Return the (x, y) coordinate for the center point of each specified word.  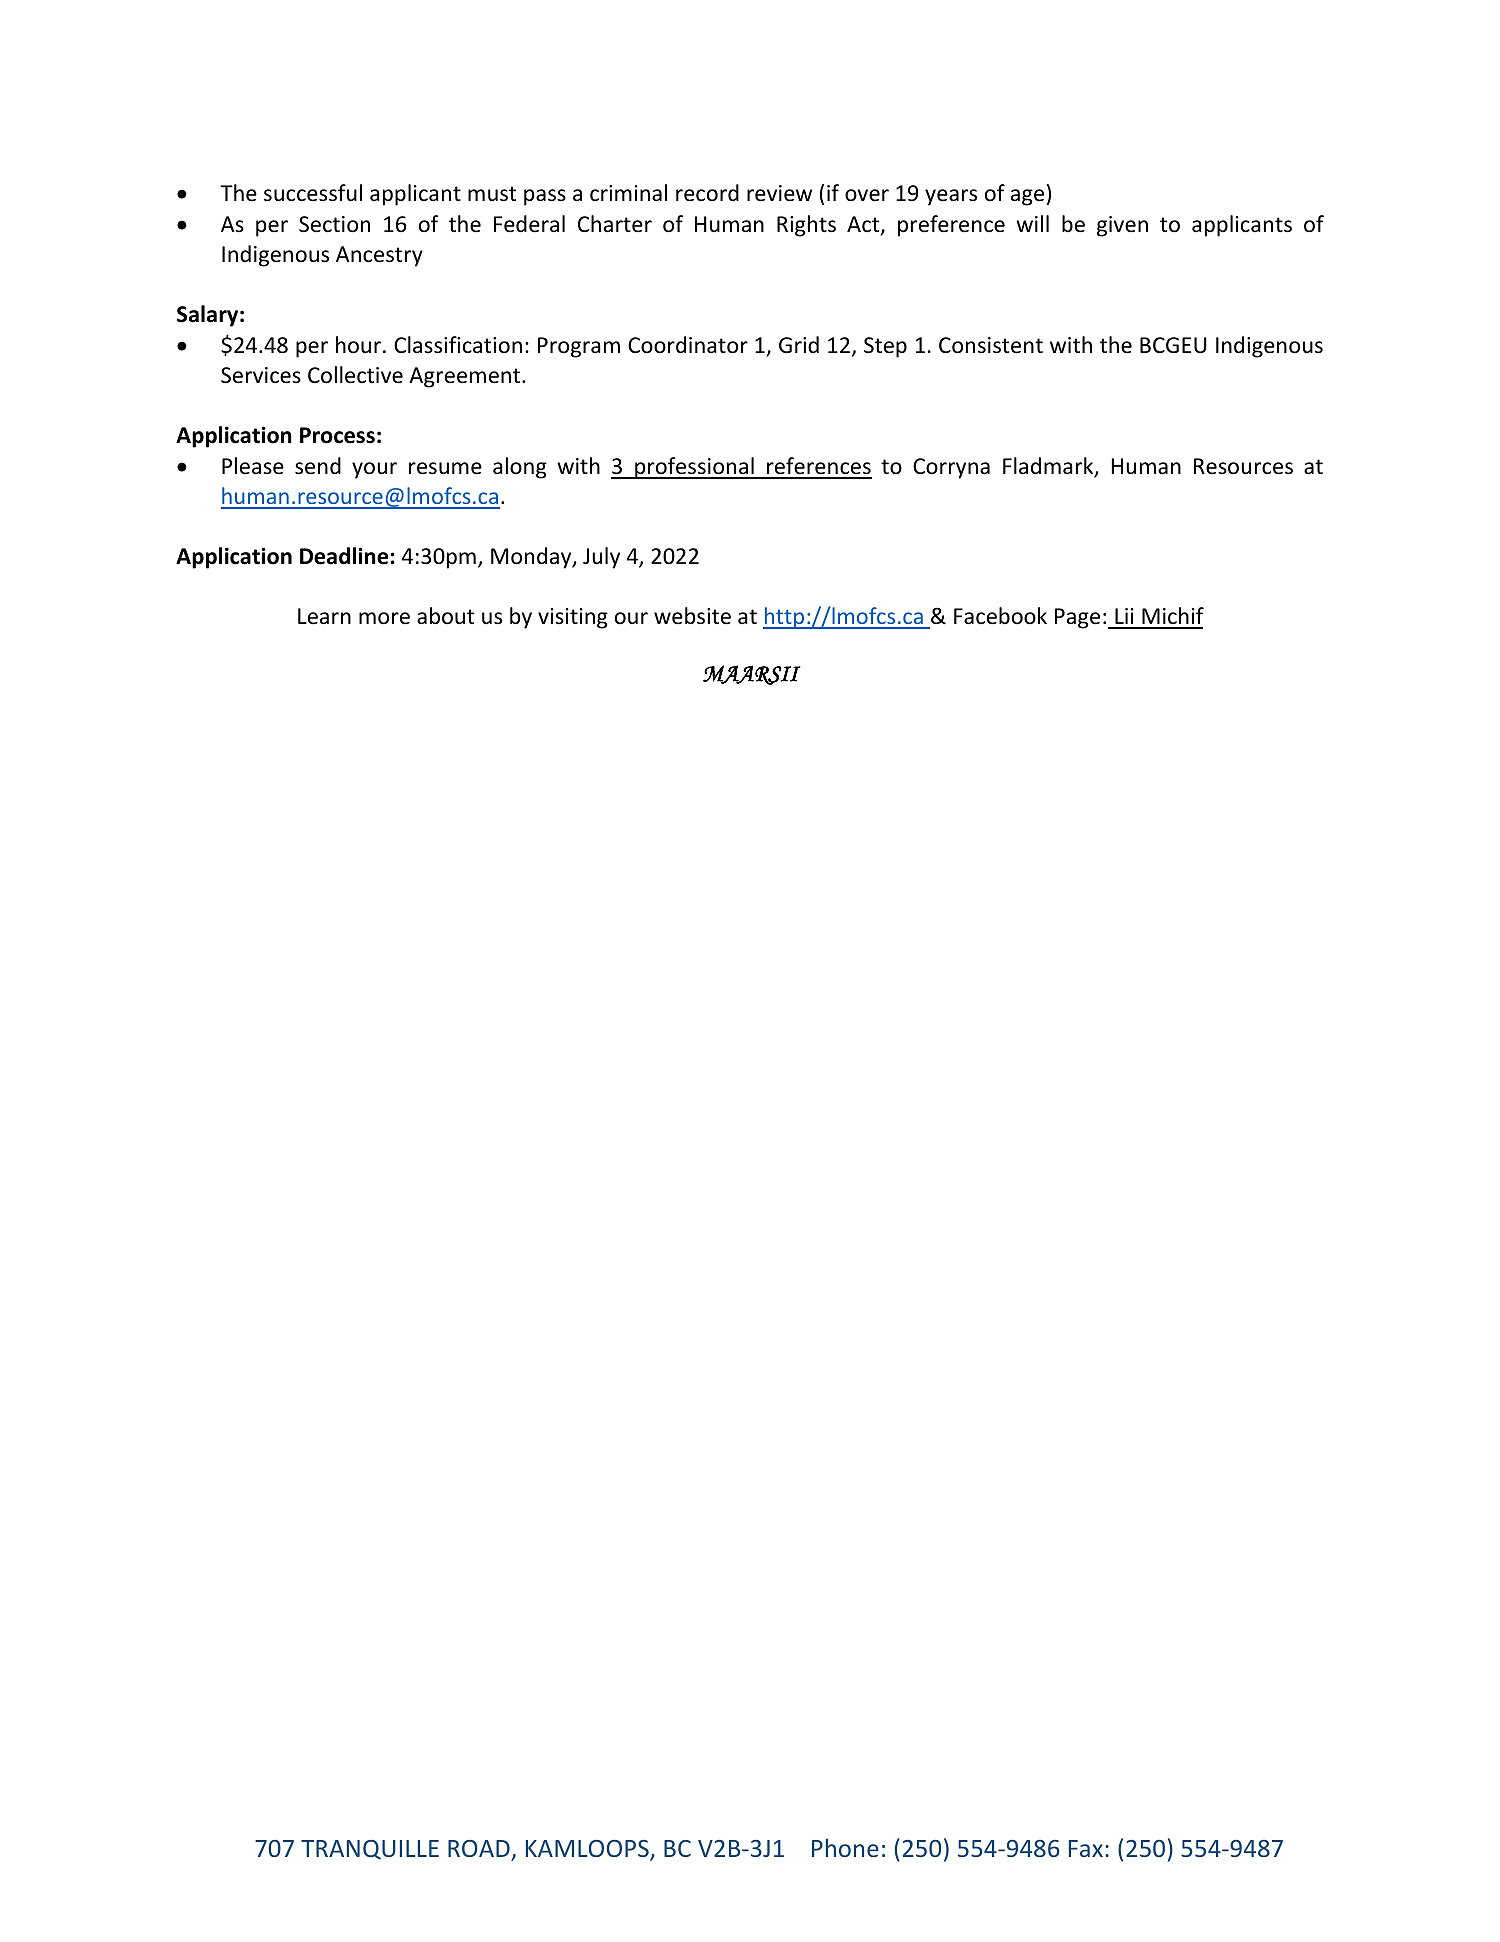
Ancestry (379, 256)
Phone (845, 1847)
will (1032, 223)
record (707, 193)
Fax (1086, 1848)
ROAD (479, 1848)
